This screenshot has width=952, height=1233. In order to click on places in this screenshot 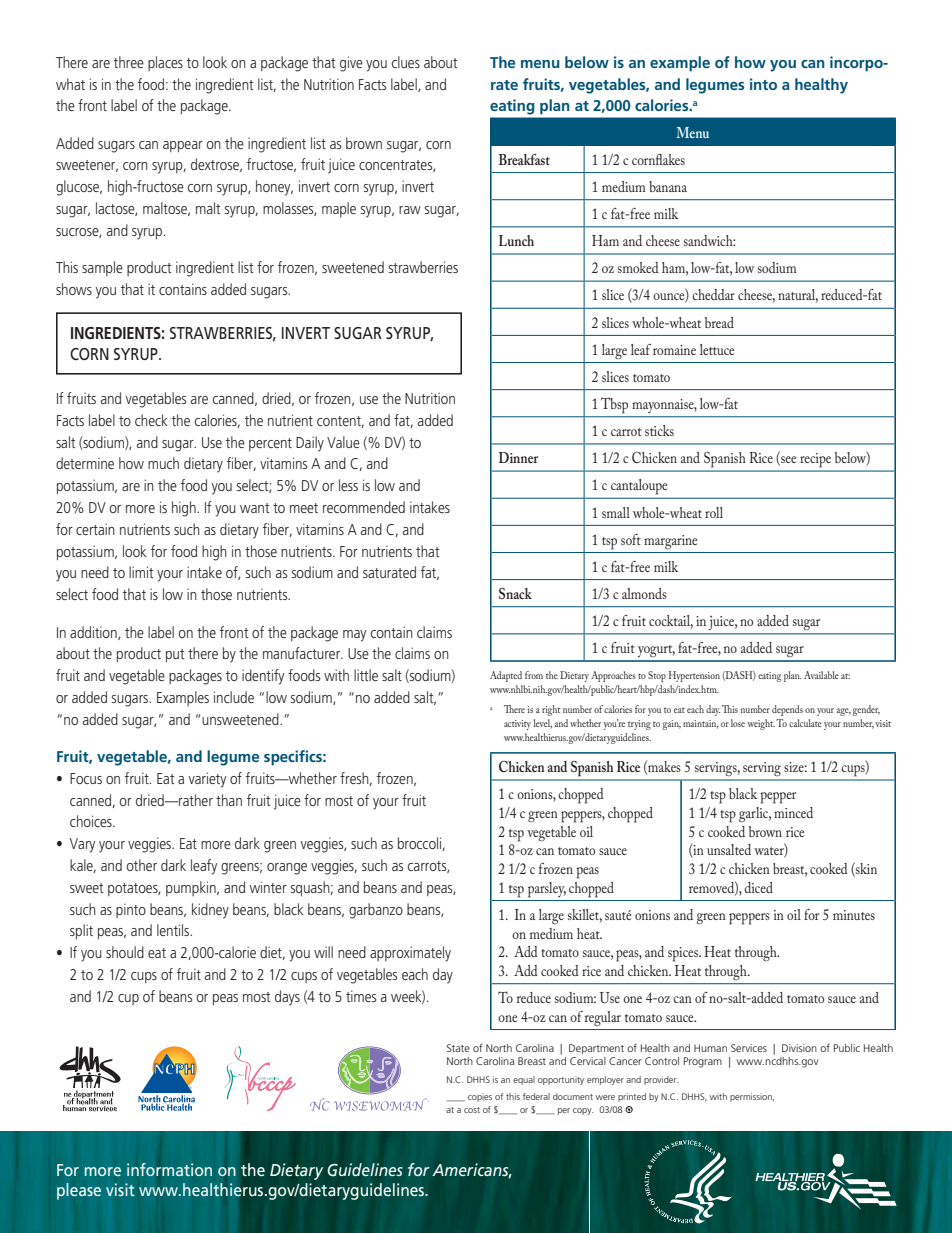, I will do `click(165, 63)`.
